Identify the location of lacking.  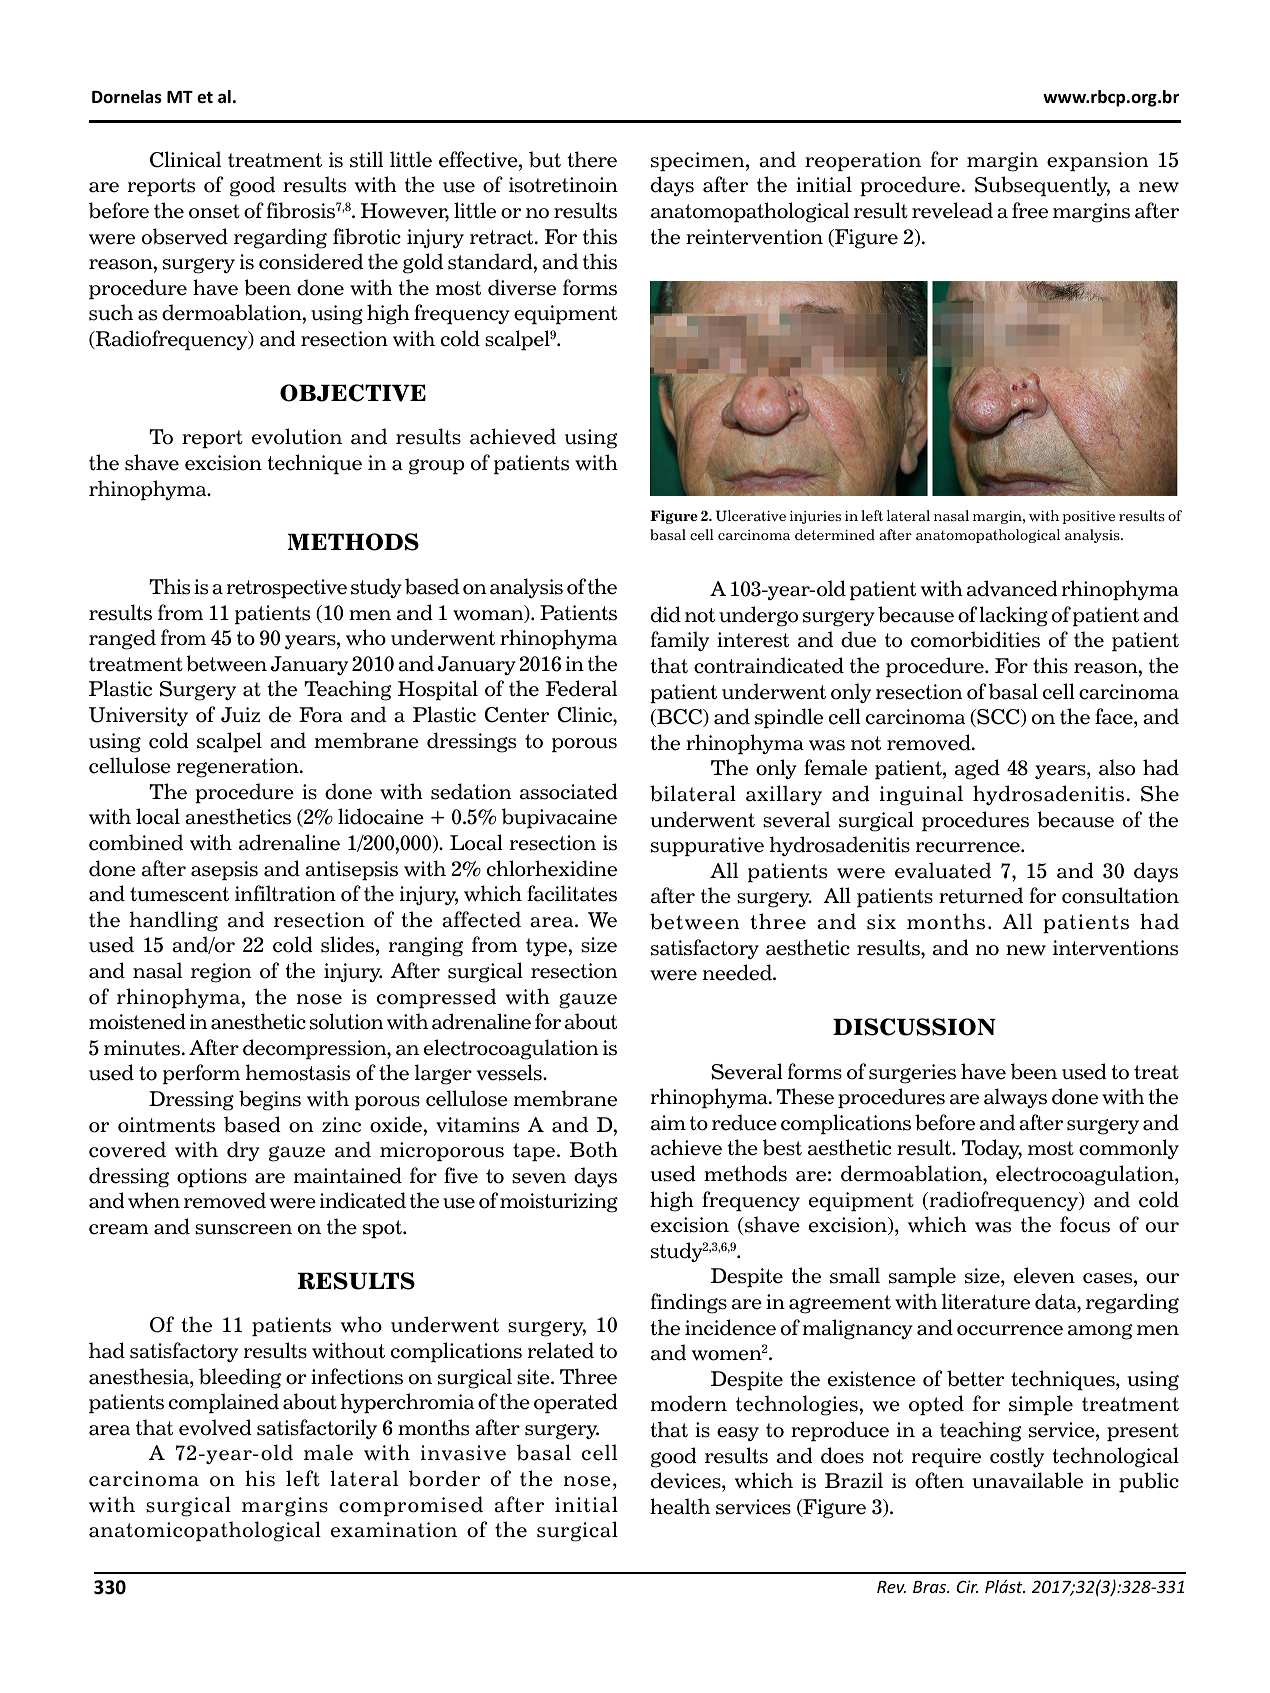
(1013, 616).
